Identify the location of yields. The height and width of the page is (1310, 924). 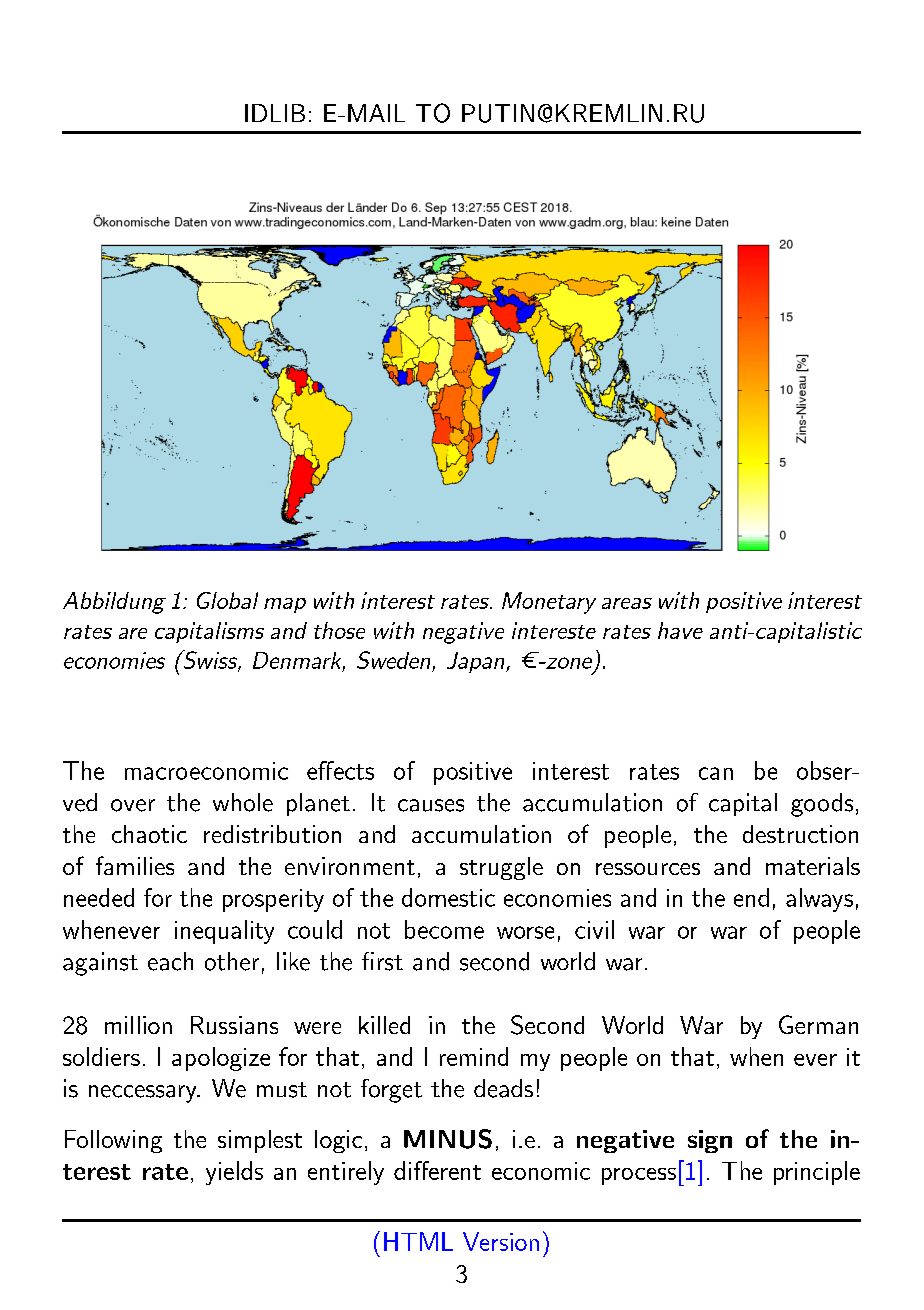
(234, 1173).
